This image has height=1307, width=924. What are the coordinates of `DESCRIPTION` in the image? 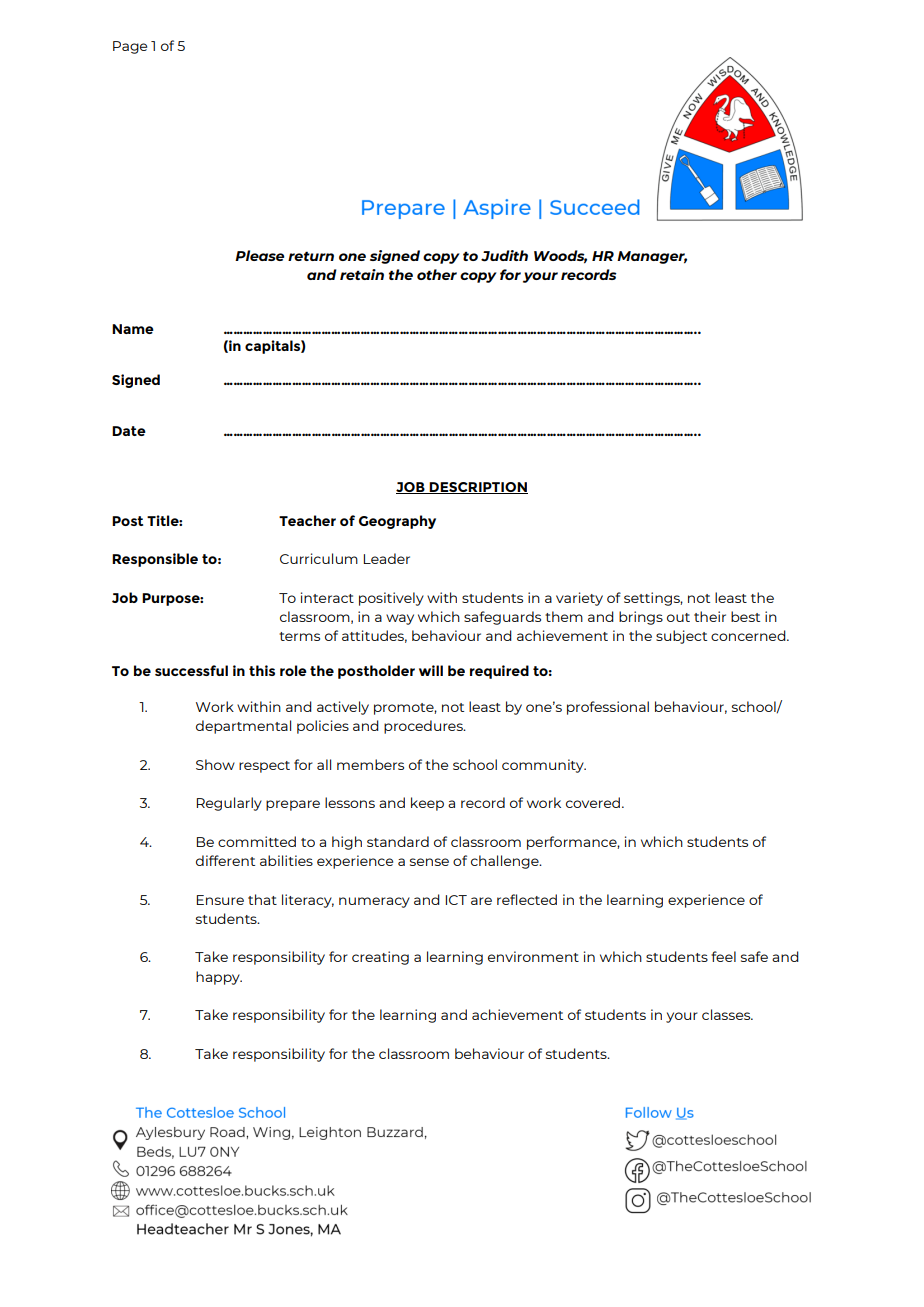 It's located at (478, 488).
